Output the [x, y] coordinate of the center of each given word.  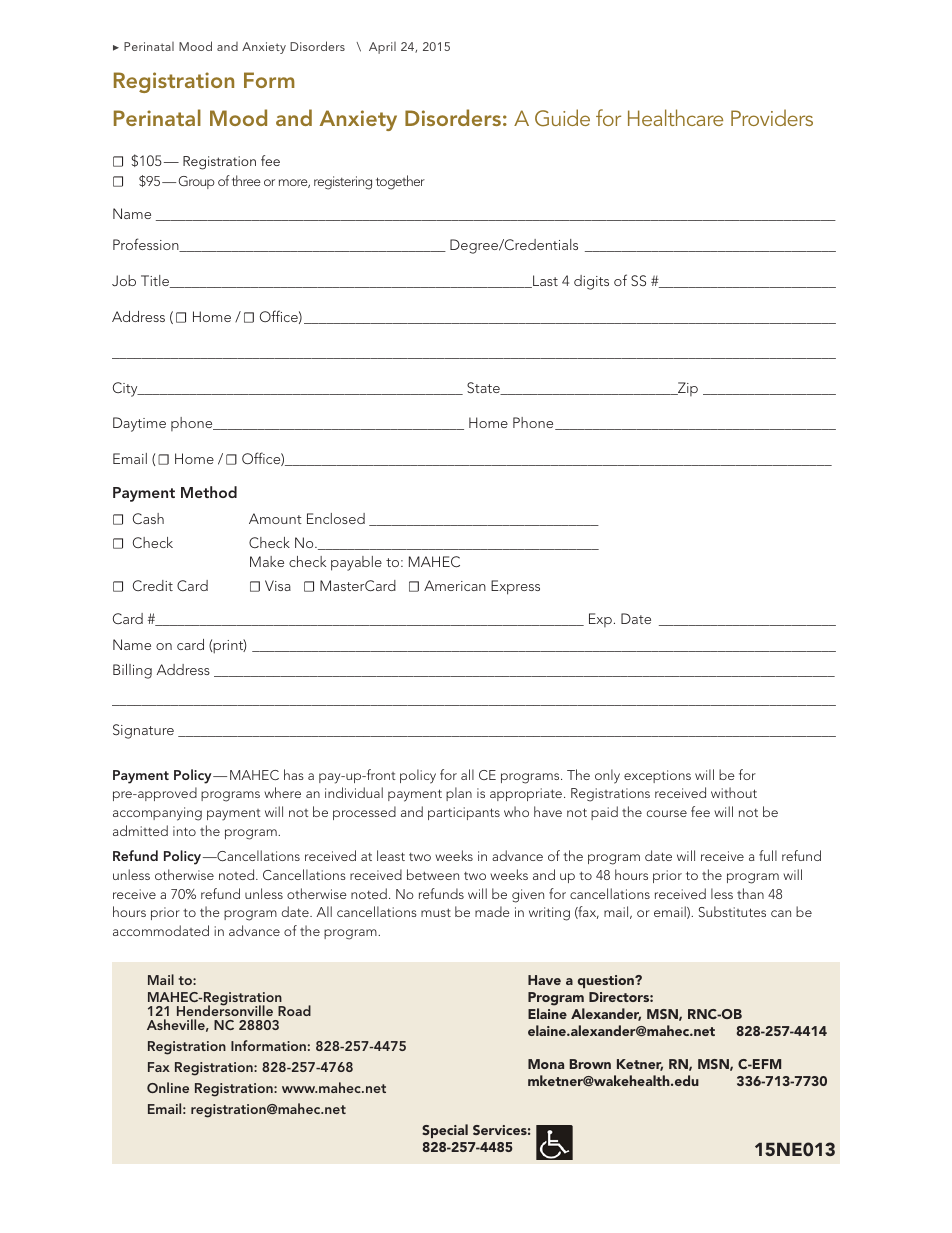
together [400, 182]
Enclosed [336, 518]
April [382, 48]
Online [168, 1087]
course [667, 813]
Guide [562, 118]
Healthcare [675, 117]
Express [515, 587]
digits [591, 282]
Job [124, 280]
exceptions [657, 776]
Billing [132, 671]
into [184, 831]
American [455, 585]
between [433, 874]
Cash [148, 518]
